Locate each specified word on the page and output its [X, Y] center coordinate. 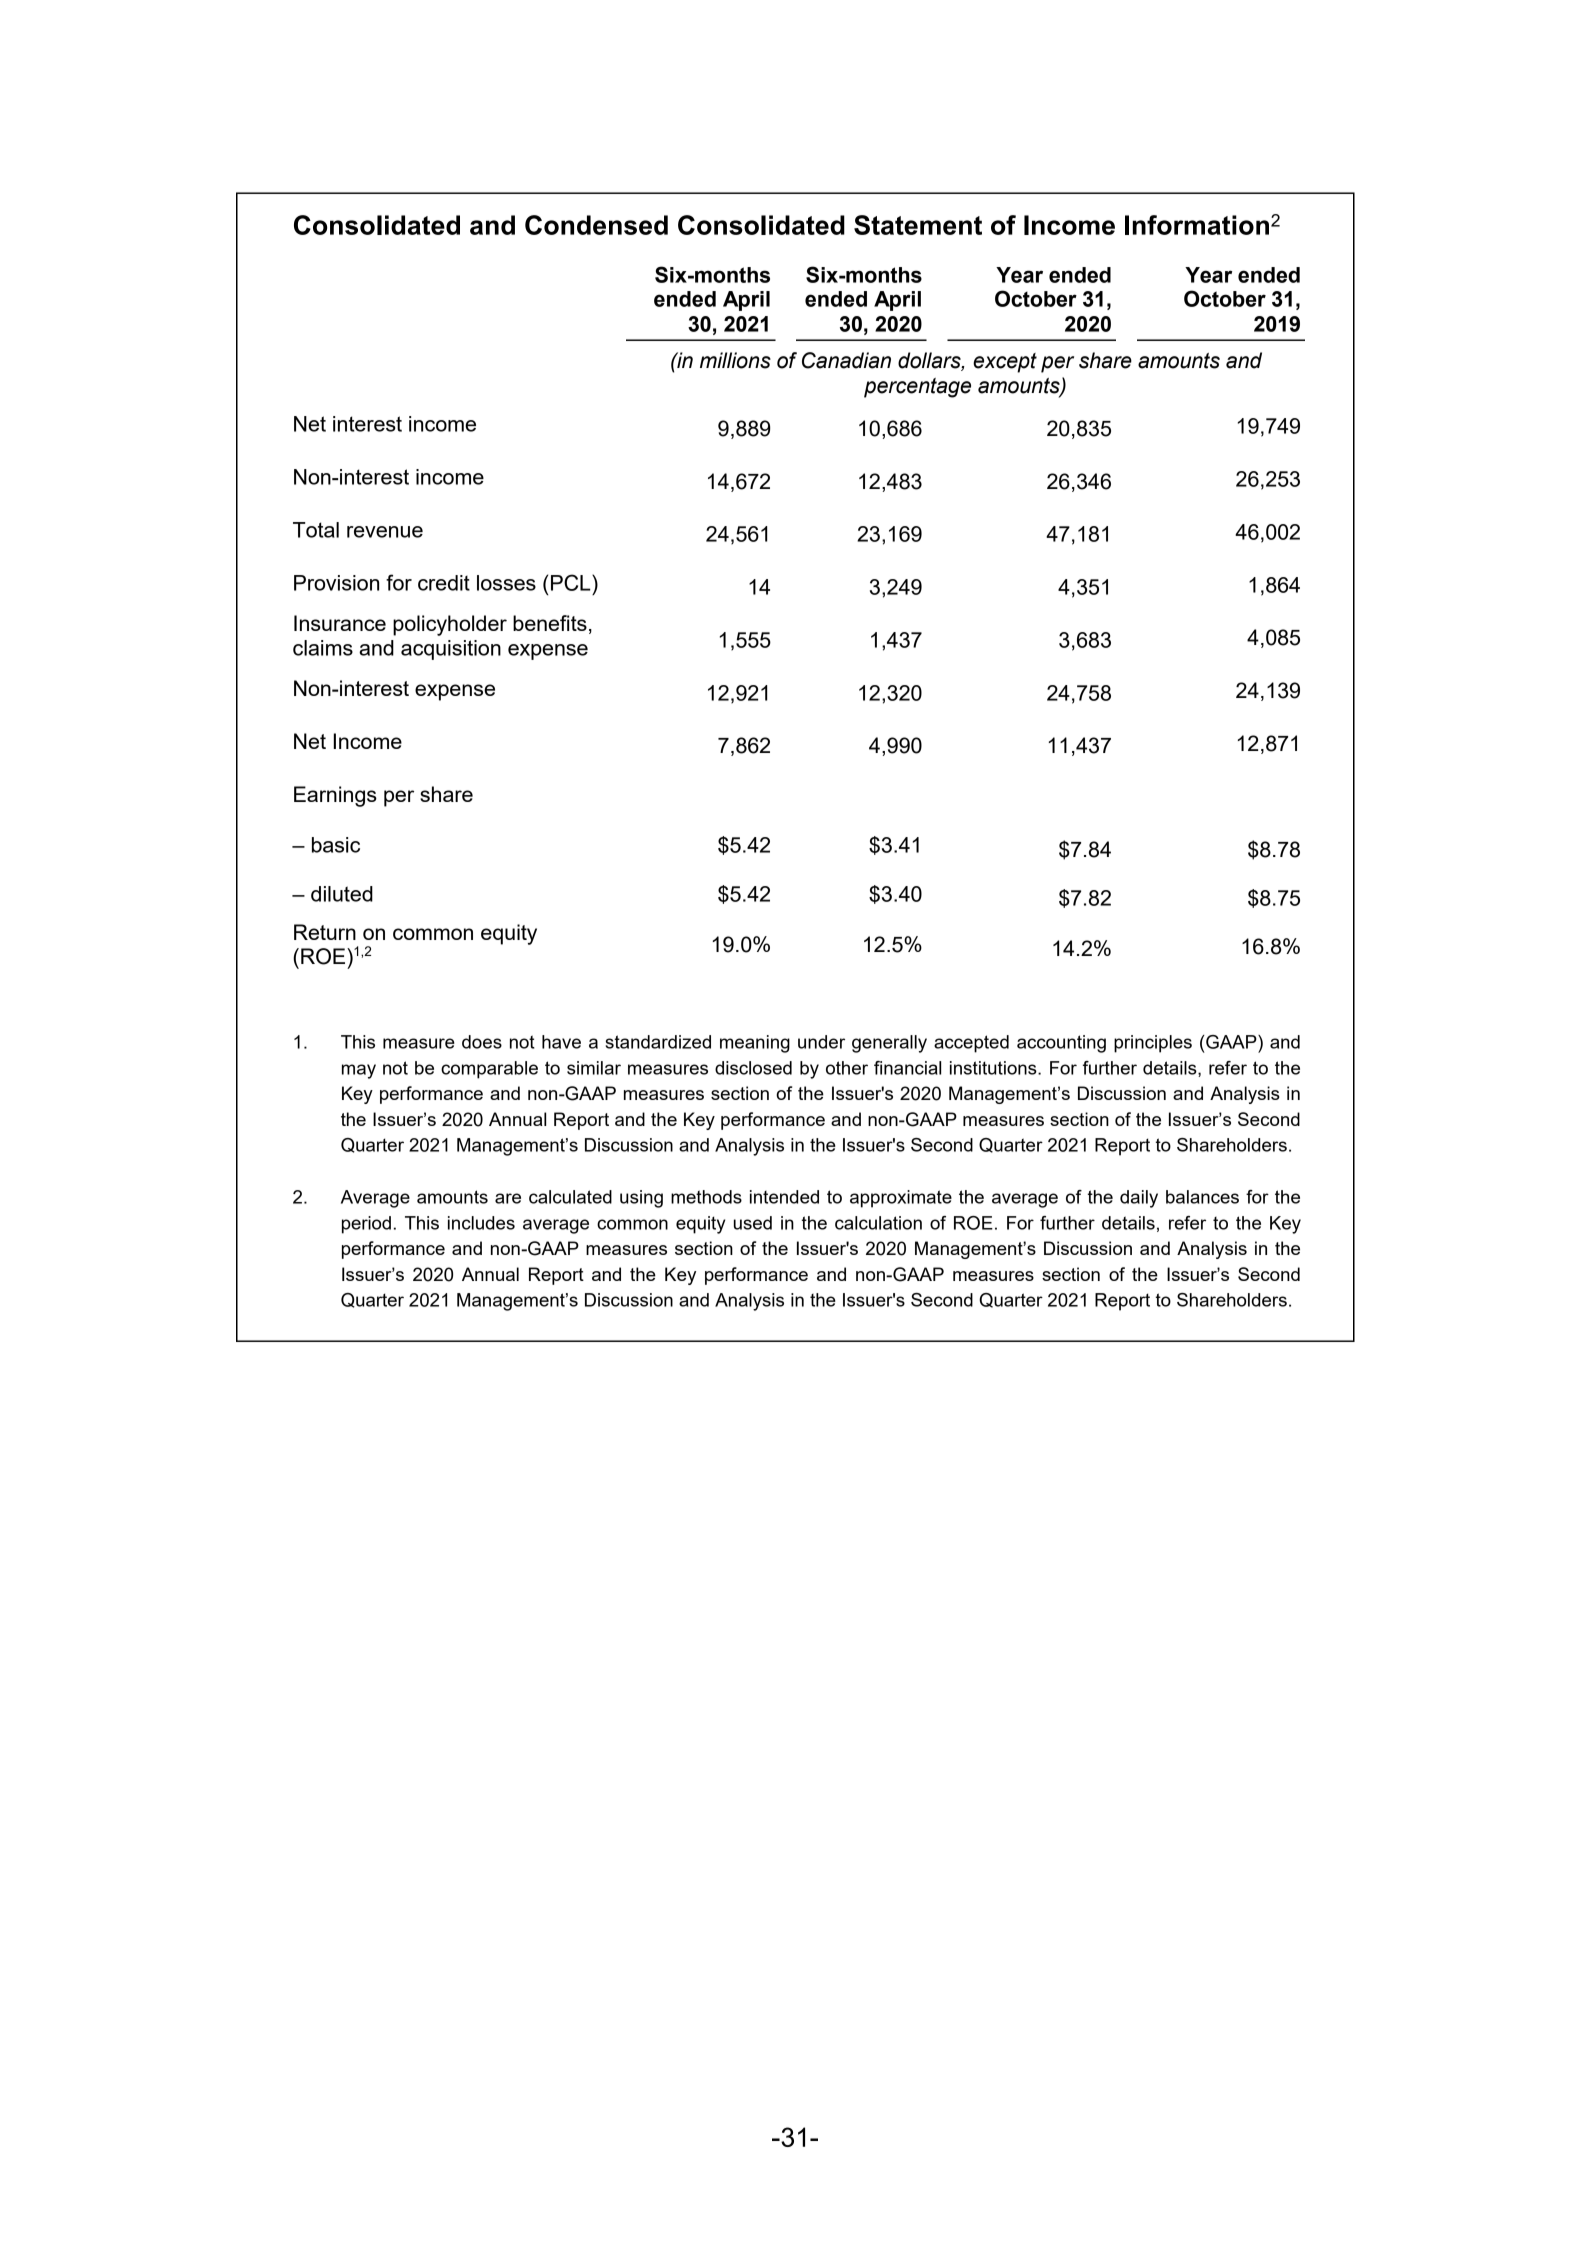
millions [735, 360]
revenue [385, 532]
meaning [755, 1044]
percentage [917, 388]
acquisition [451, 650]
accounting [1061, 1044]
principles [1153, 1044]
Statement [918, 225]
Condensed [596, 225]
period [366, 1225]
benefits [550, 623]
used [753, 1223]
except [1005, 363]
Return [325, 932]
